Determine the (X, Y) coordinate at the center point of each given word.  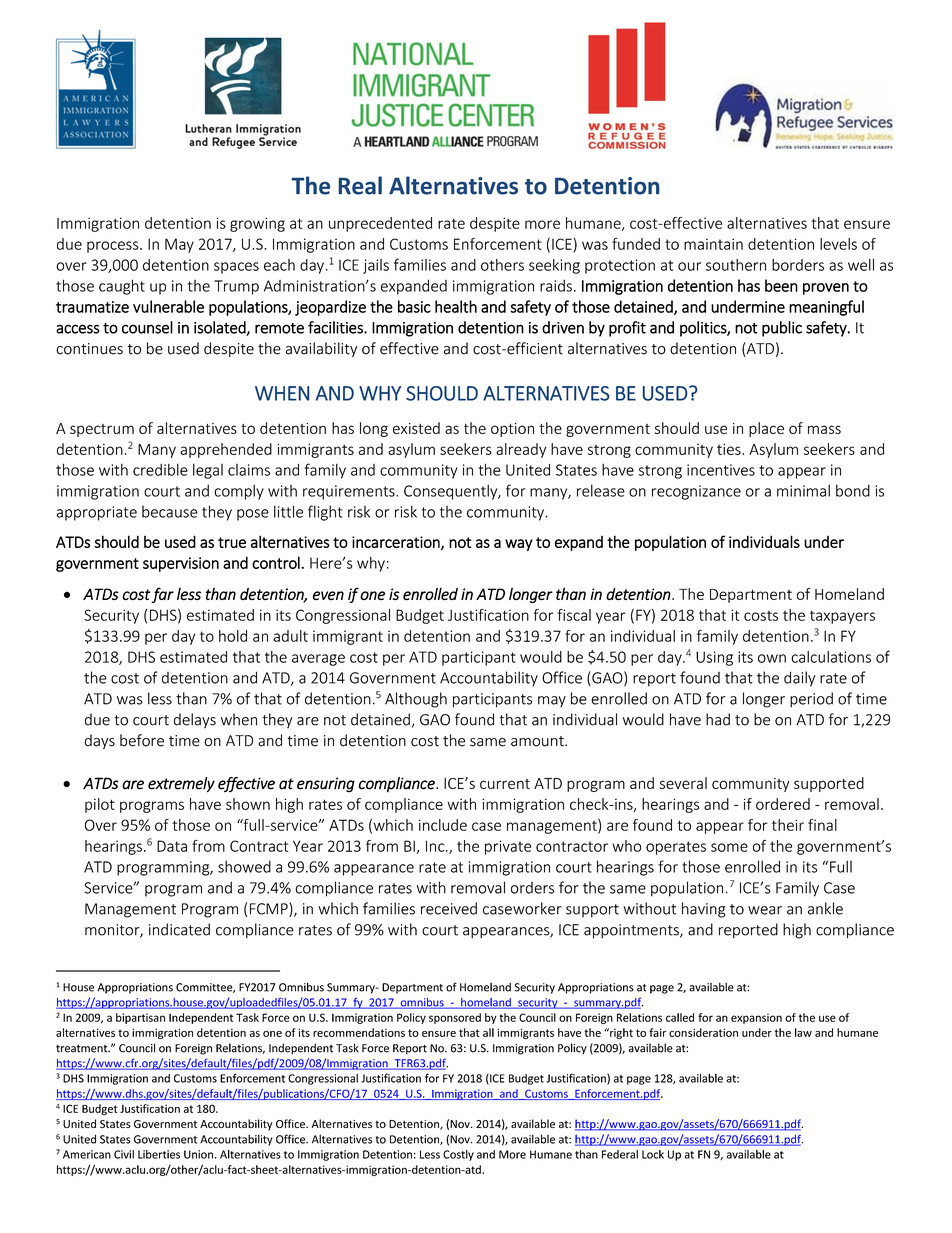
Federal (620, 1154)
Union (198, 1154)
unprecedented (380, 224)
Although (416, 700)
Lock (653, 1154)
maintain (713, 244)
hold (233, 636)
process (114, 247)
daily (800, 679)
